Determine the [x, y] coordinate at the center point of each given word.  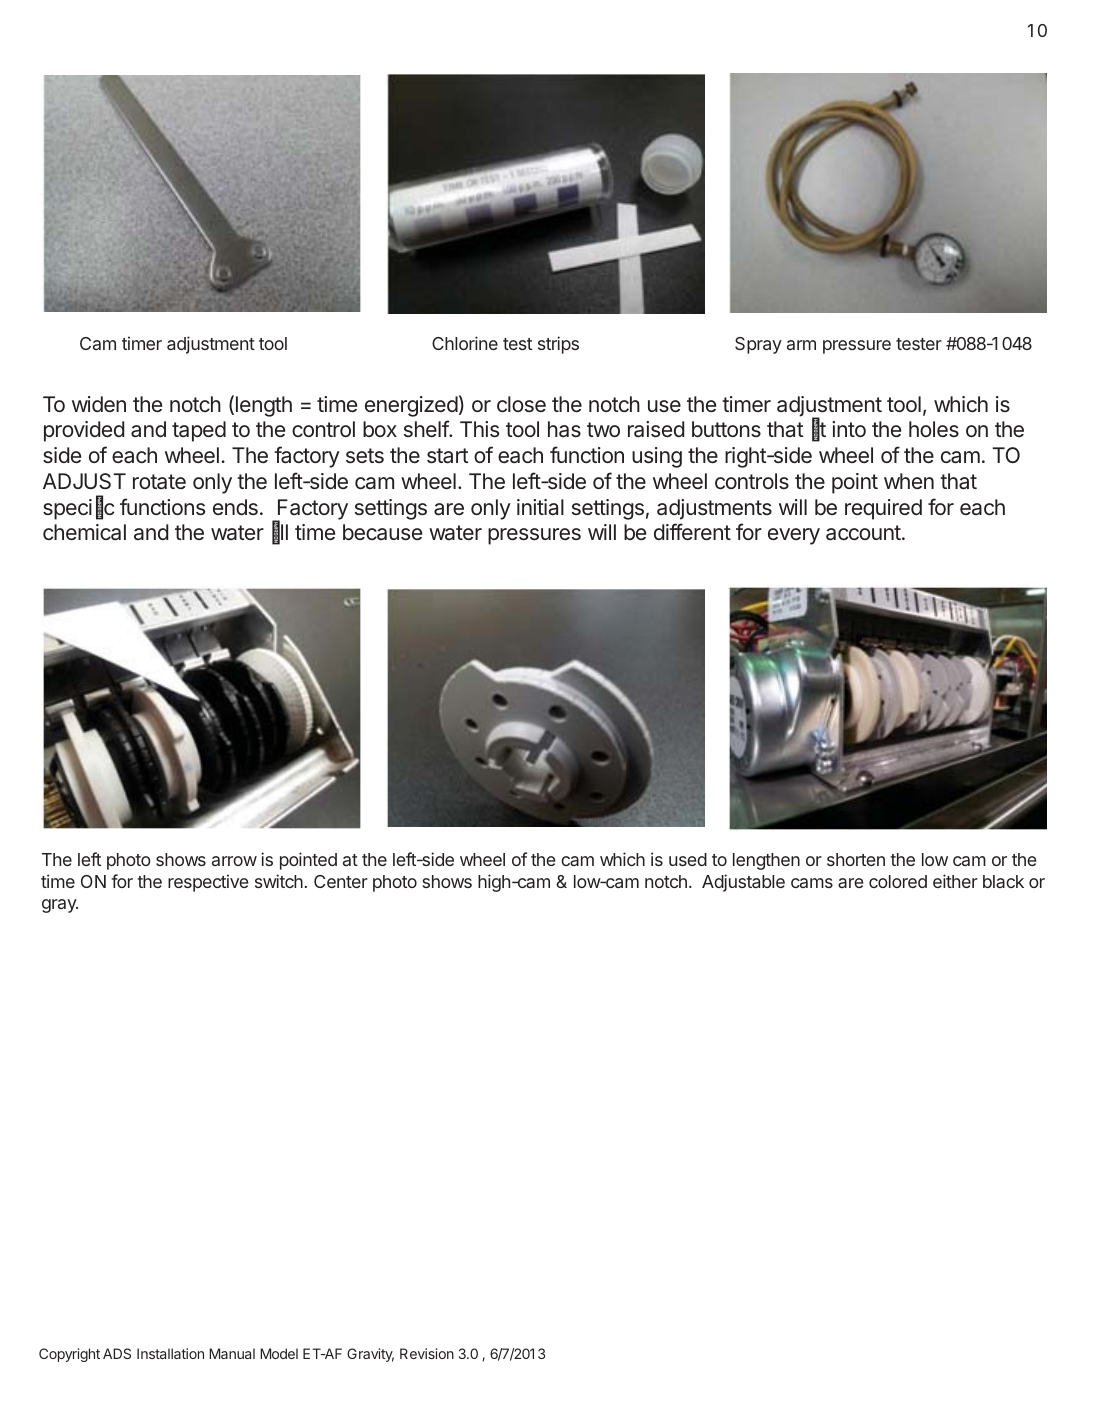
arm [801, 345]
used [688, 859]
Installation [170, 1353]
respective [208, 883]
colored [898, 881]
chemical [84, 532]
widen [99, 404]
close [521, 404]
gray [60, 906]
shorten [856, 859]
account [863, 533]
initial [540, 507]
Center [341, 881]
